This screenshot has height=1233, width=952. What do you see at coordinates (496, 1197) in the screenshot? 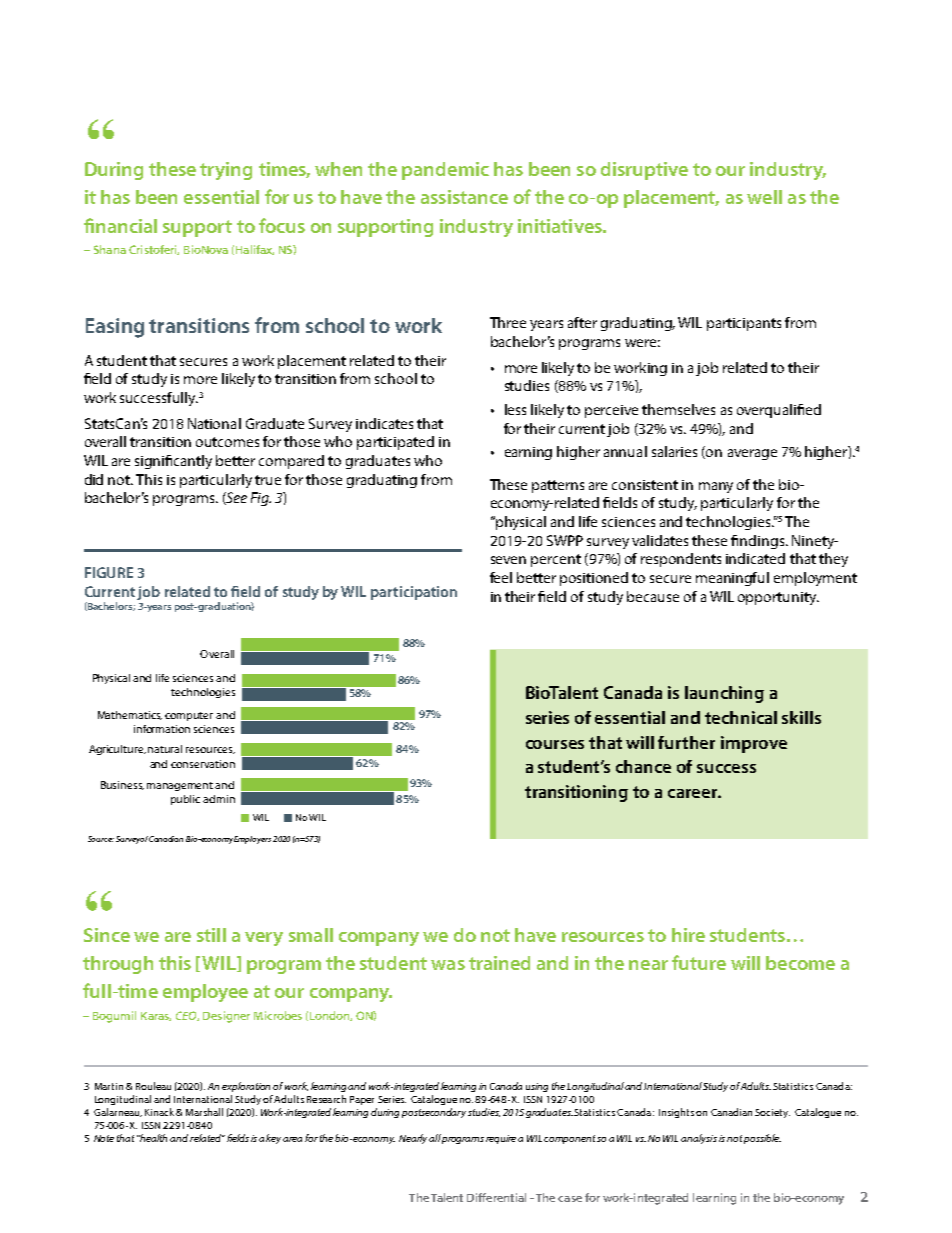
I see `Differential` at bounding box center [496, 1197].
